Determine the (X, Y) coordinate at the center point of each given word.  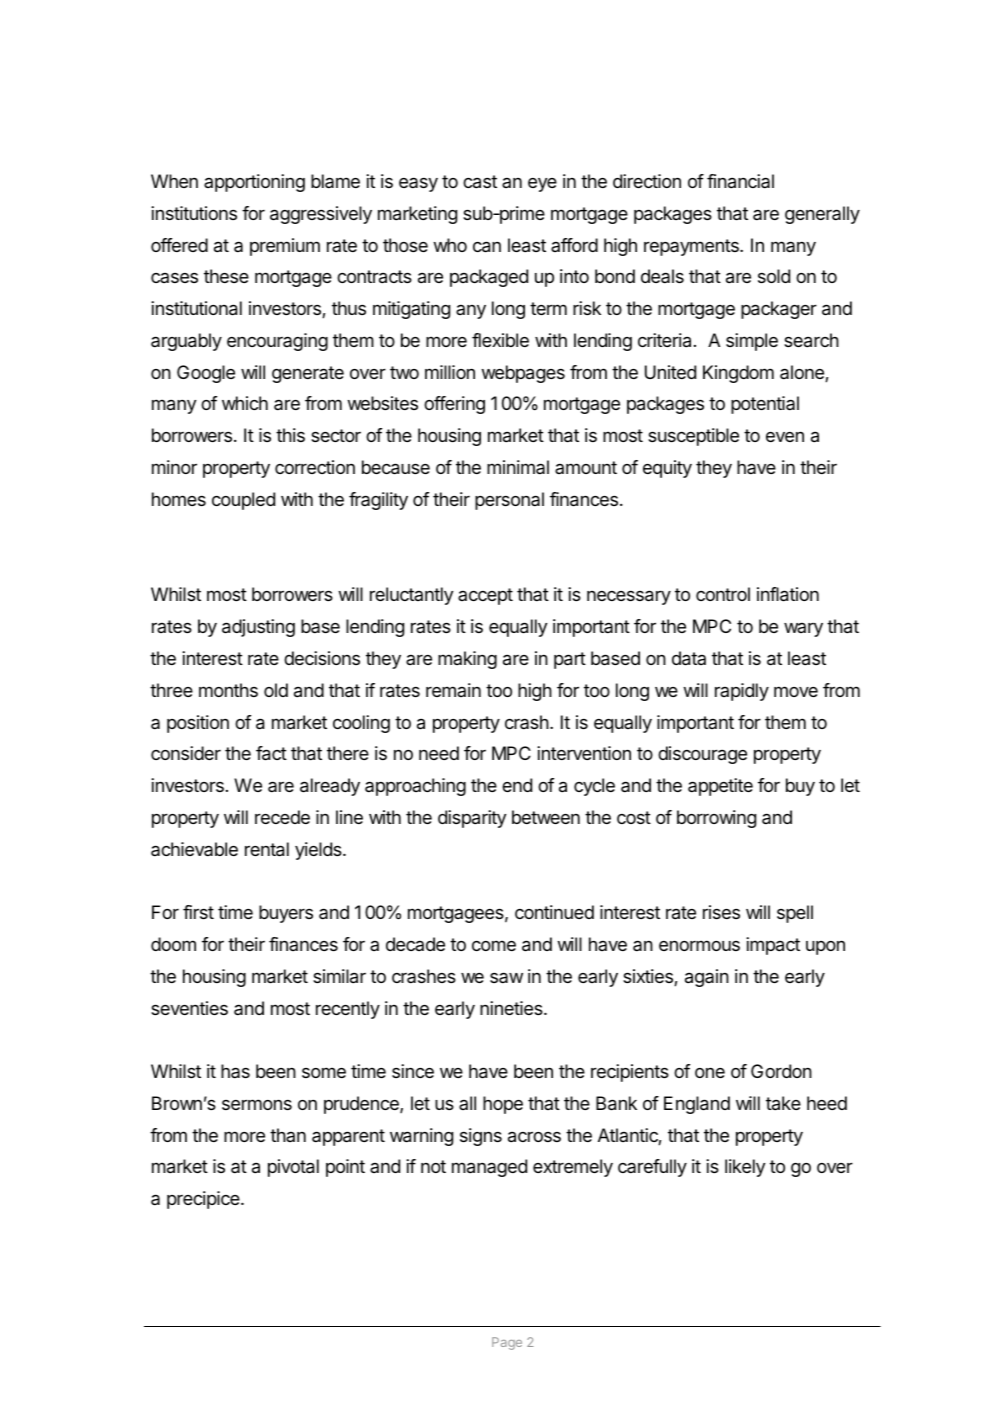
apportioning (254, 183)
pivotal (293, 1168)
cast (480, 182)
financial (740, 181)
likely (745, 1168)
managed (489, 1168)
